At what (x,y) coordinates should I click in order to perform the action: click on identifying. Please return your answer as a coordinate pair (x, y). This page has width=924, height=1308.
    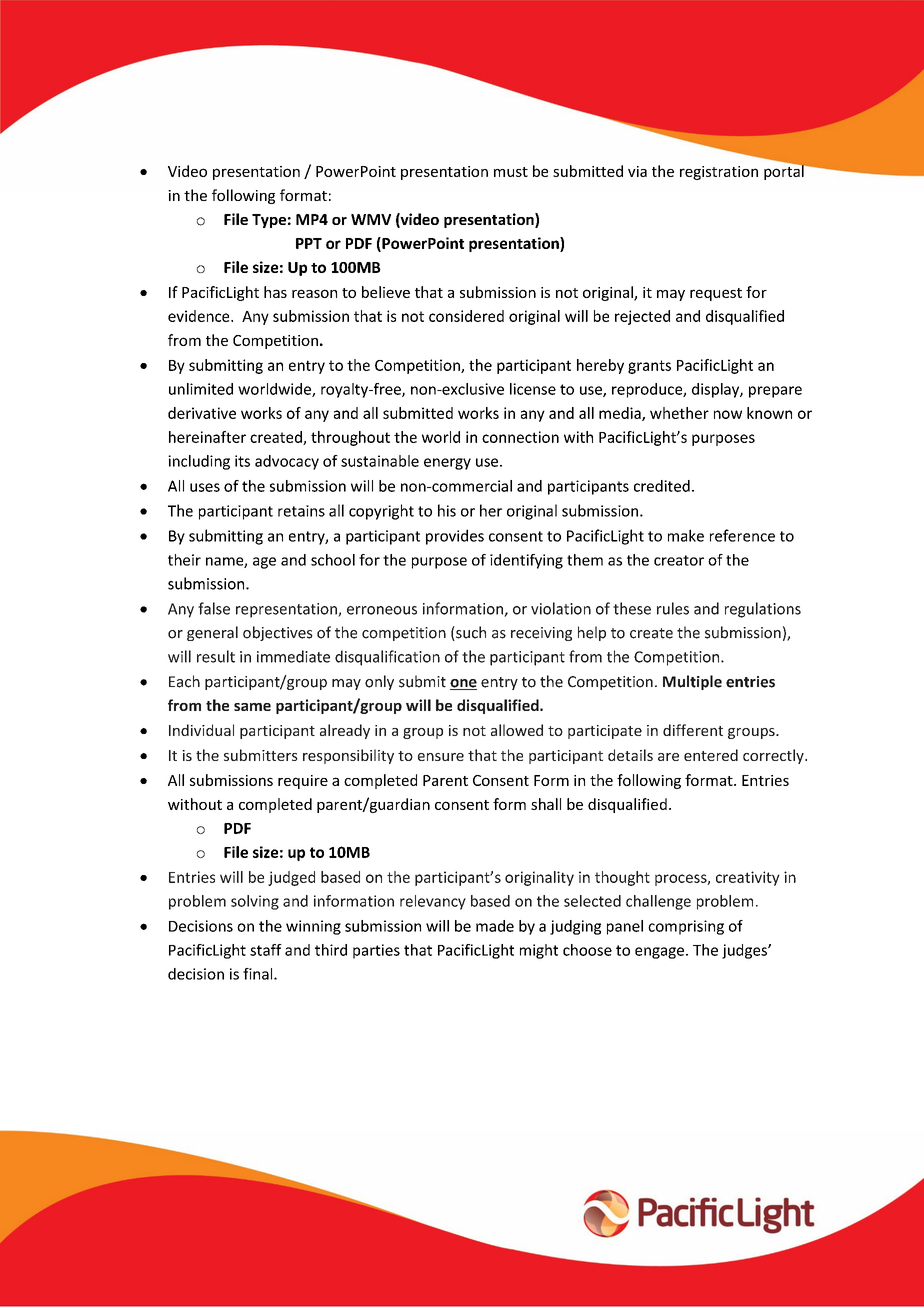
    Looking at the image, I should click on (526, 561).
